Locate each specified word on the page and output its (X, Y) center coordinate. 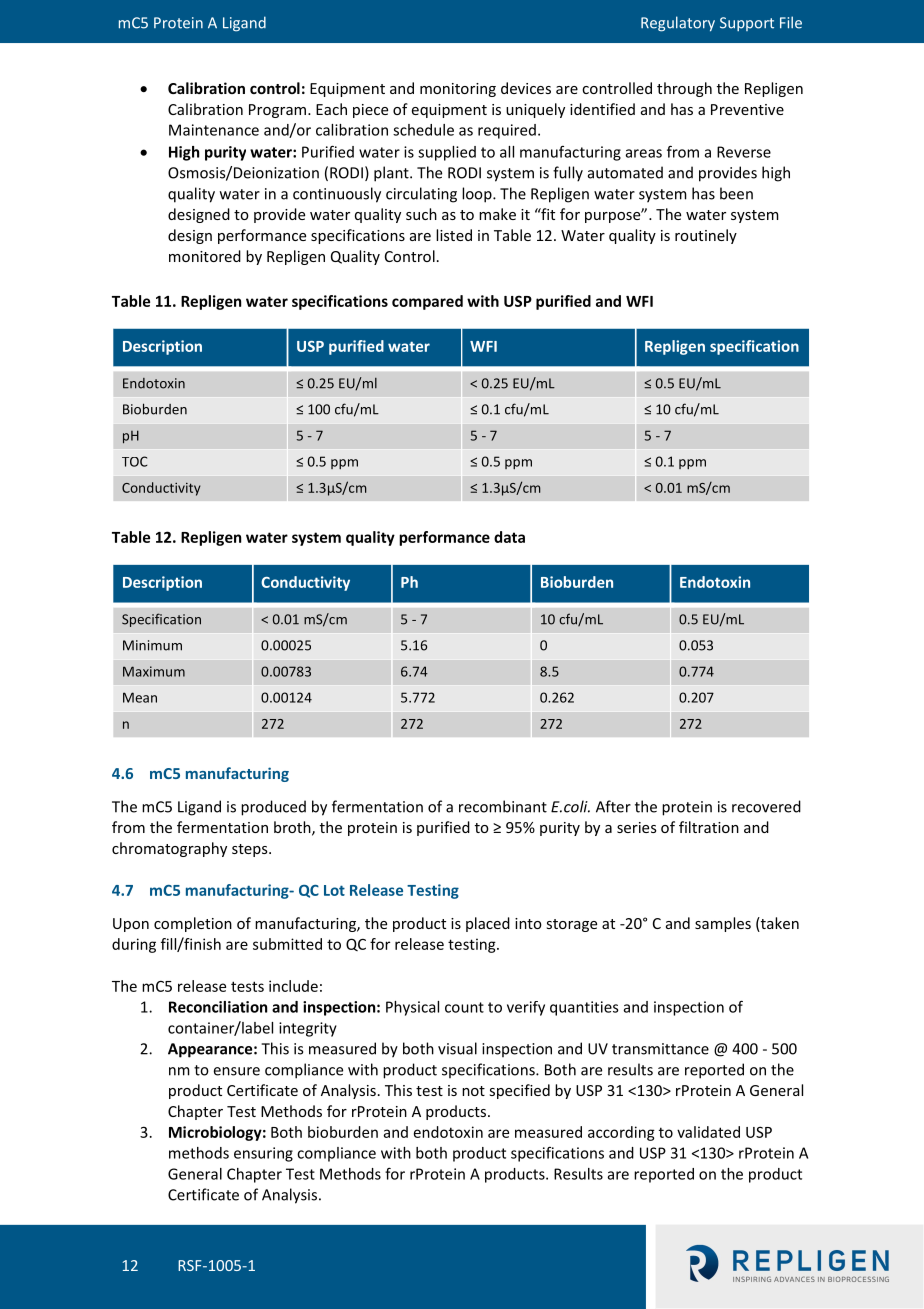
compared (427, 302)
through (684, 89)
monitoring (458, 90)
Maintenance (214, 130)
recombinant (503, 806)
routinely (706, 236)
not (473, 1091)
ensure (237, 1071)
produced (273, 808)
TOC (135, 461)
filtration (709, 827)
